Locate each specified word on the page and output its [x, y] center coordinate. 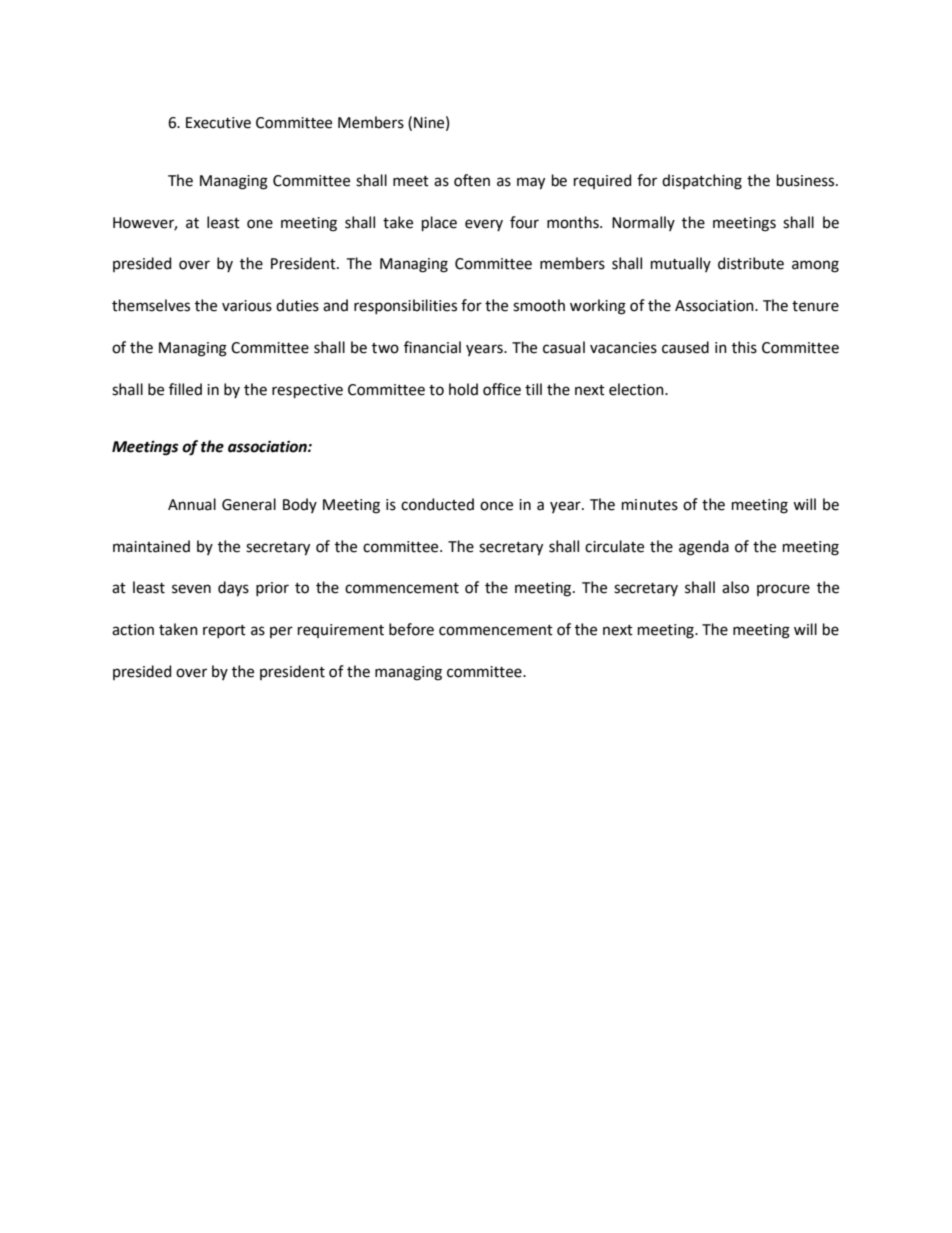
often [472, 180]
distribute [751, 263]
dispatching [702, 182]
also [735, 587]
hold [463, 389]
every [484, 225]
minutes [650, 505]
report [224, 631]
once [496, 506]
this [744, 347]
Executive [218, 123]
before [411, 629]
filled [185, 389]
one [260, 224]
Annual [192, 504]
